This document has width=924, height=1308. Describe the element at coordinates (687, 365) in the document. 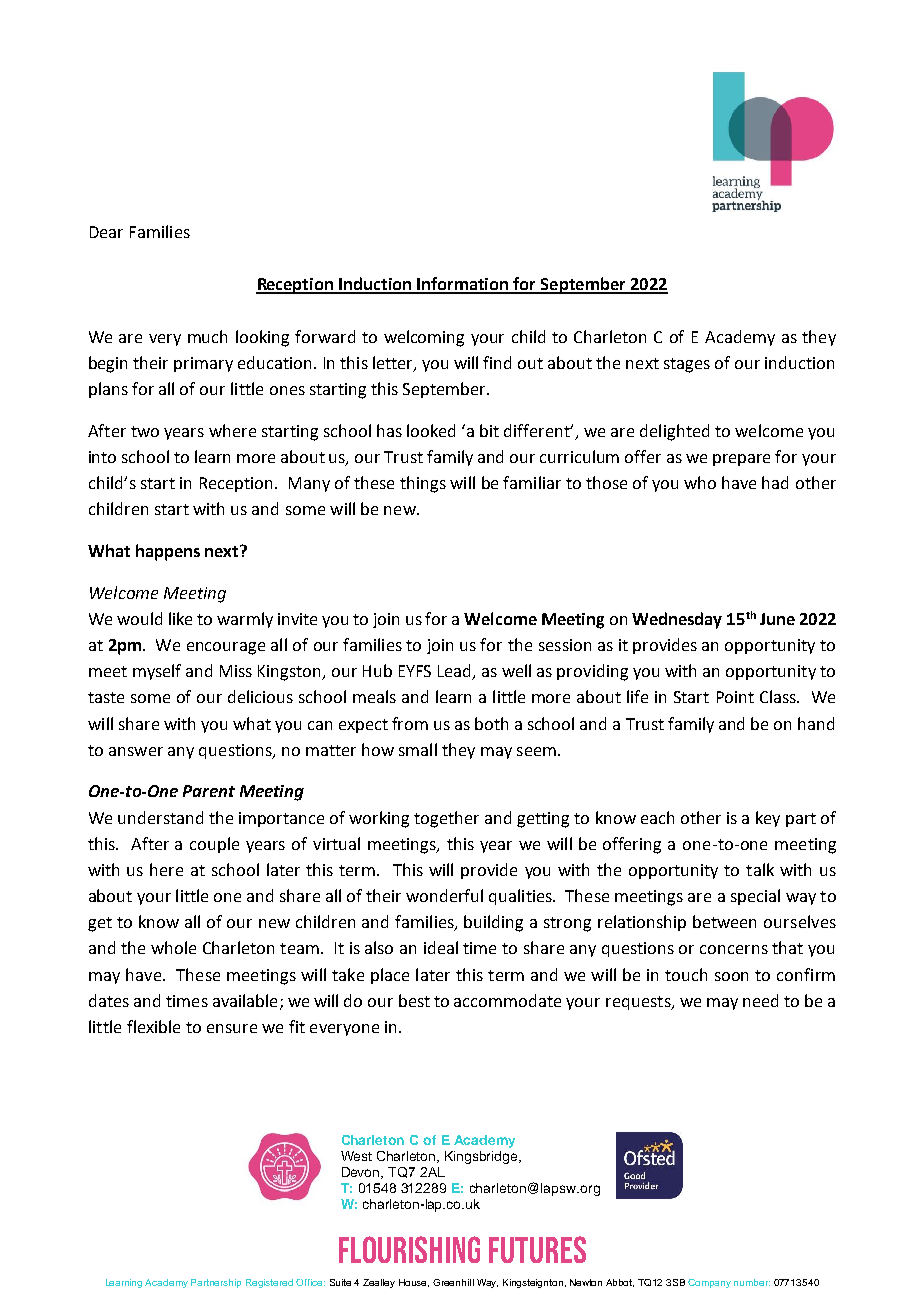

I see `stages` at that location.
